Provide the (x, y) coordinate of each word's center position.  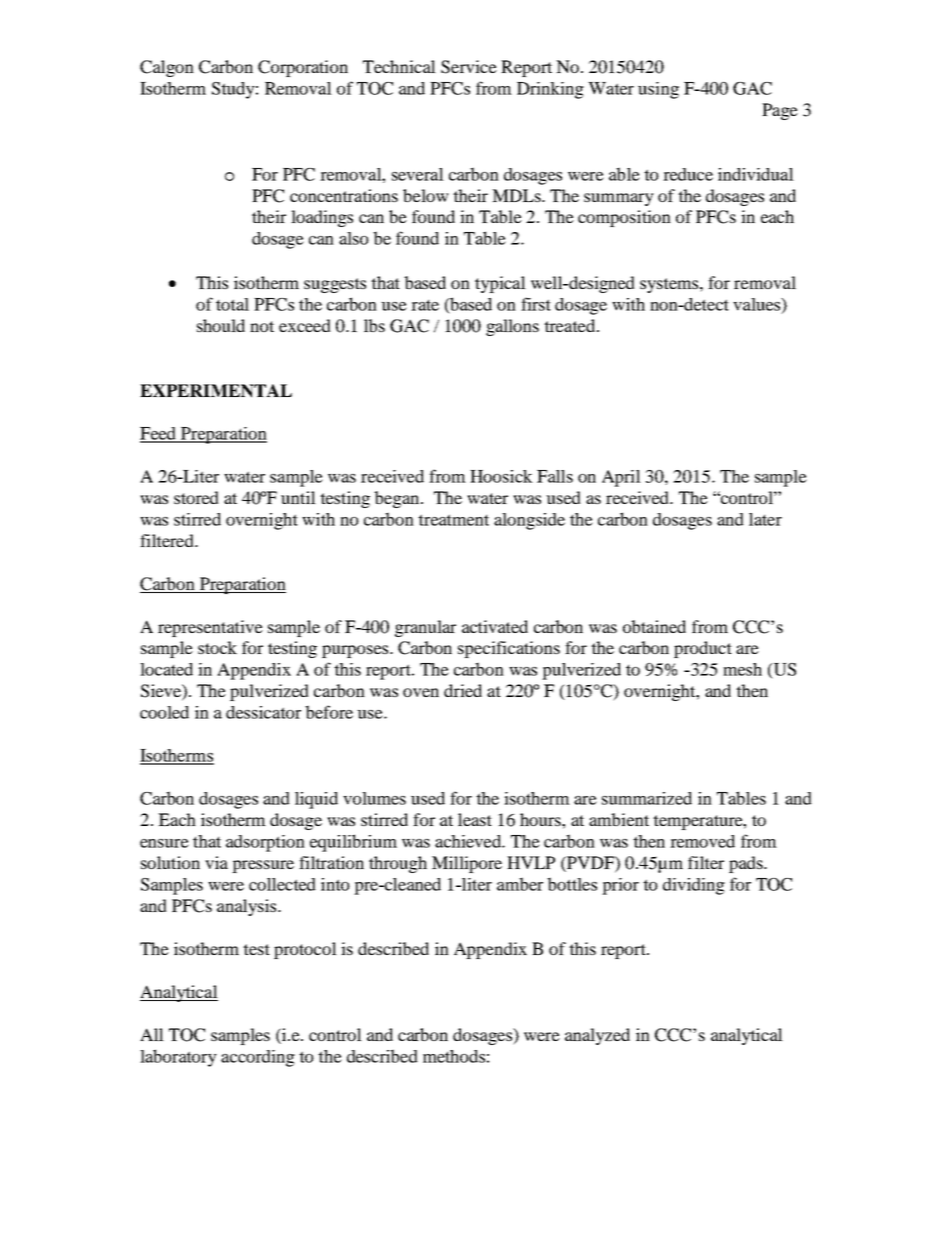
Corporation (303, 68)
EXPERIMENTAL (216, 391)
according (258, 1058)
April (621, 478)
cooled (164, 712)
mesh (742, 669)
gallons (512, 327)
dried (463, 690)
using (658, 90)
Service (469, 67)
